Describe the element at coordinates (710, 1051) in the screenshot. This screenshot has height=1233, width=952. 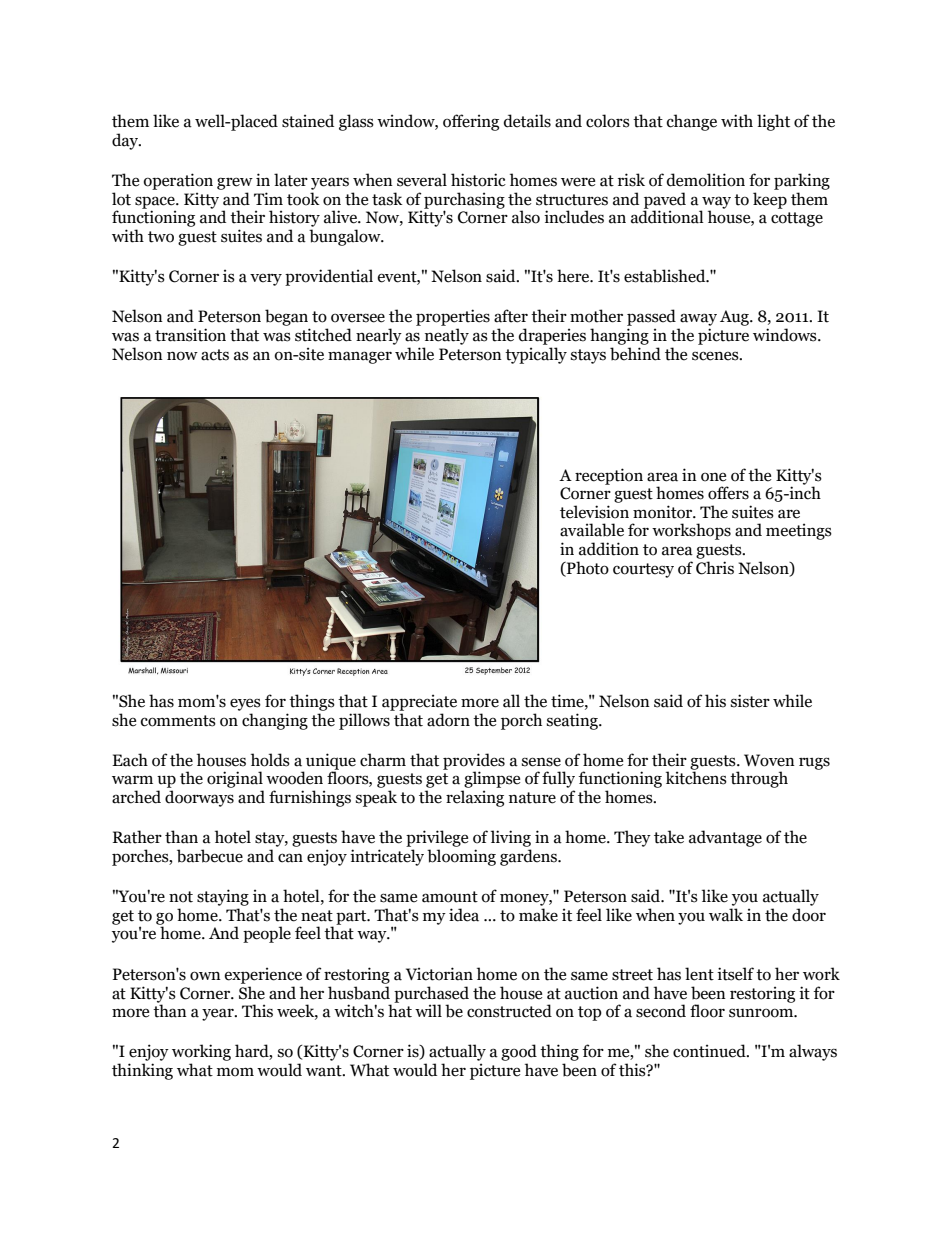
I see `continued` at that location.
